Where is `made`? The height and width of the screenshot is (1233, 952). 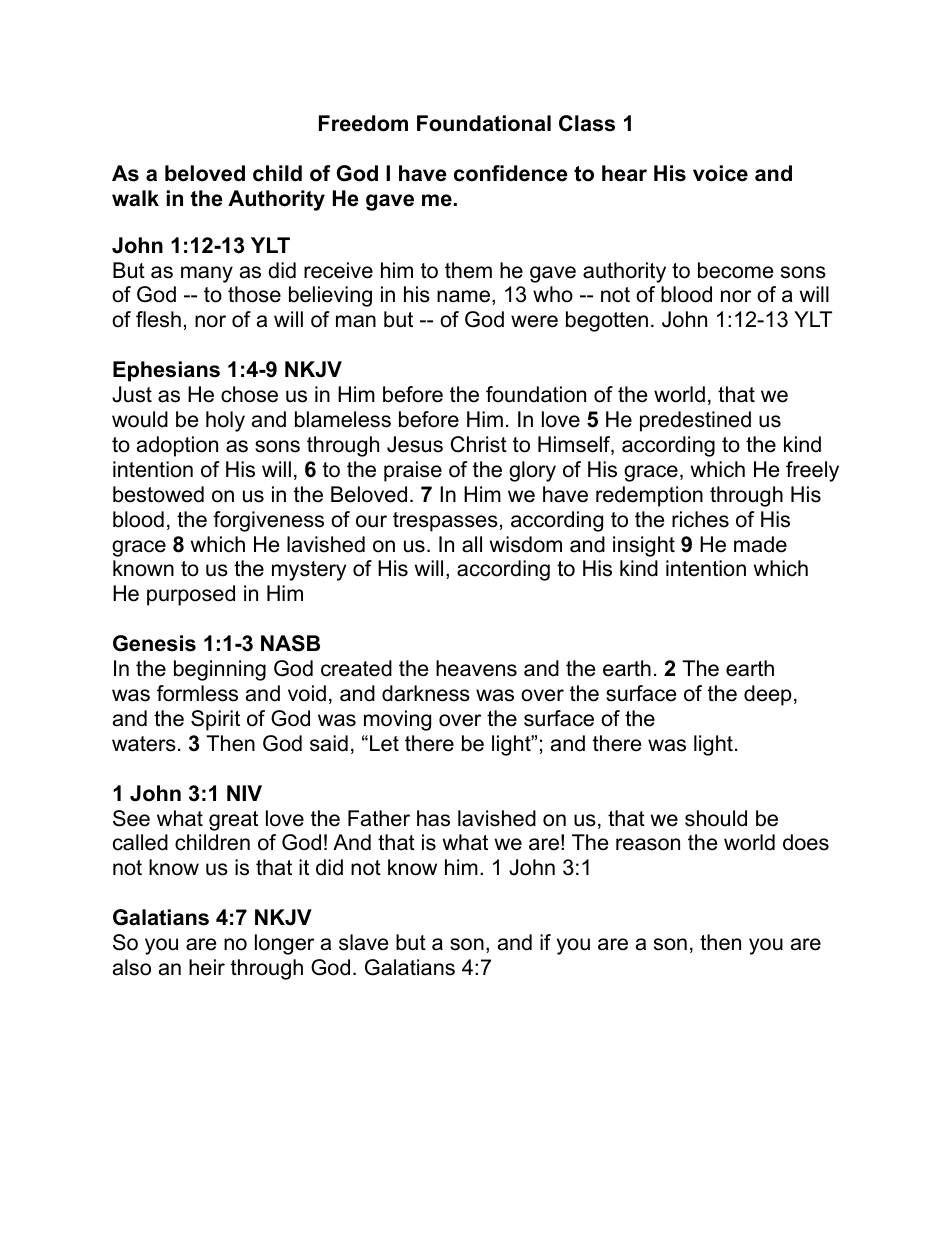 made is located at coordinates (760, 544).
